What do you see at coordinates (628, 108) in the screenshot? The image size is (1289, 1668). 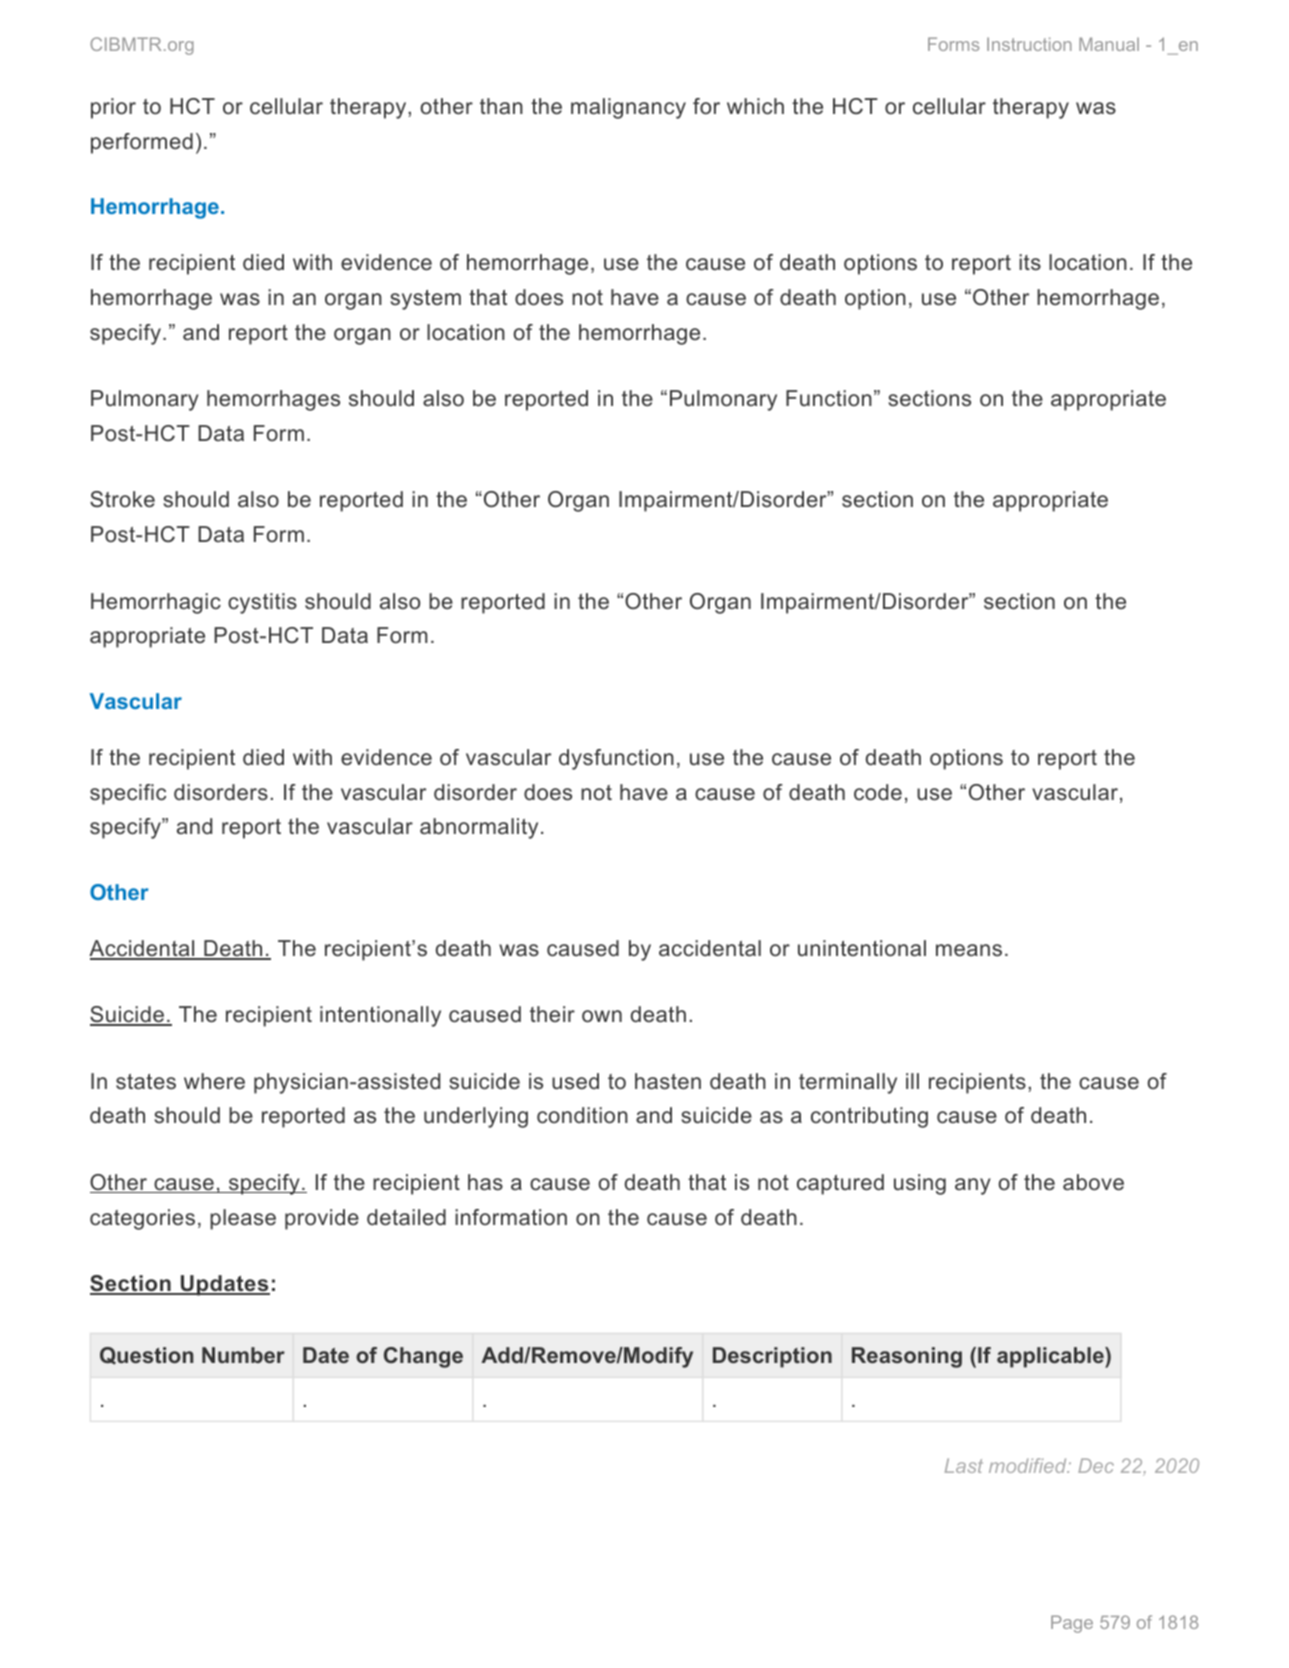 I see `malignancy` at bounding box center [628, 108].
